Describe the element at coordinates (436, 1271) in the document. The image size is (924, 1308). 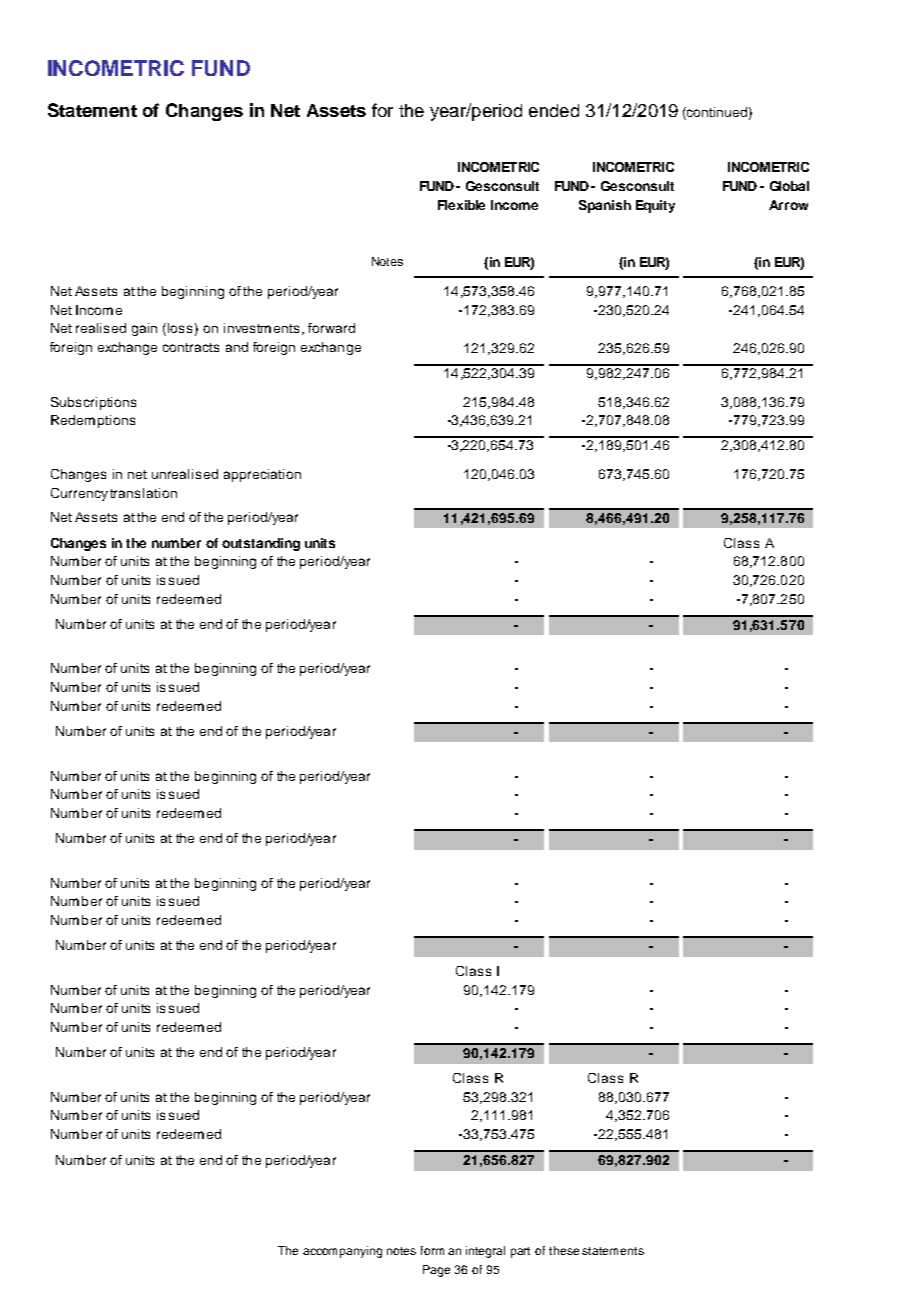
I see `Page` at that location.
